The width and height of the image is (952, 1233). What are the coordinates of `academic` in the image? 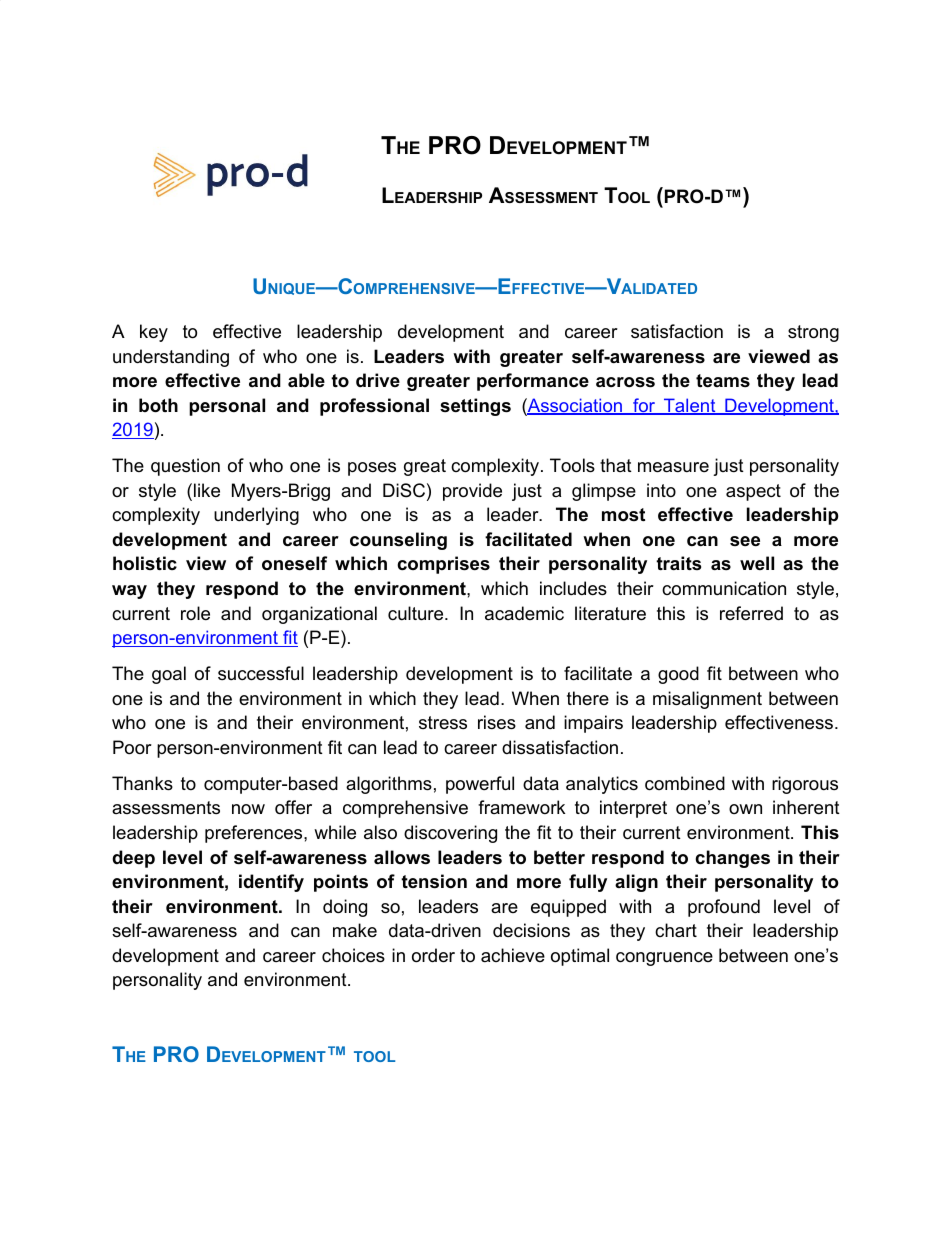 It's located at (524, 613).
